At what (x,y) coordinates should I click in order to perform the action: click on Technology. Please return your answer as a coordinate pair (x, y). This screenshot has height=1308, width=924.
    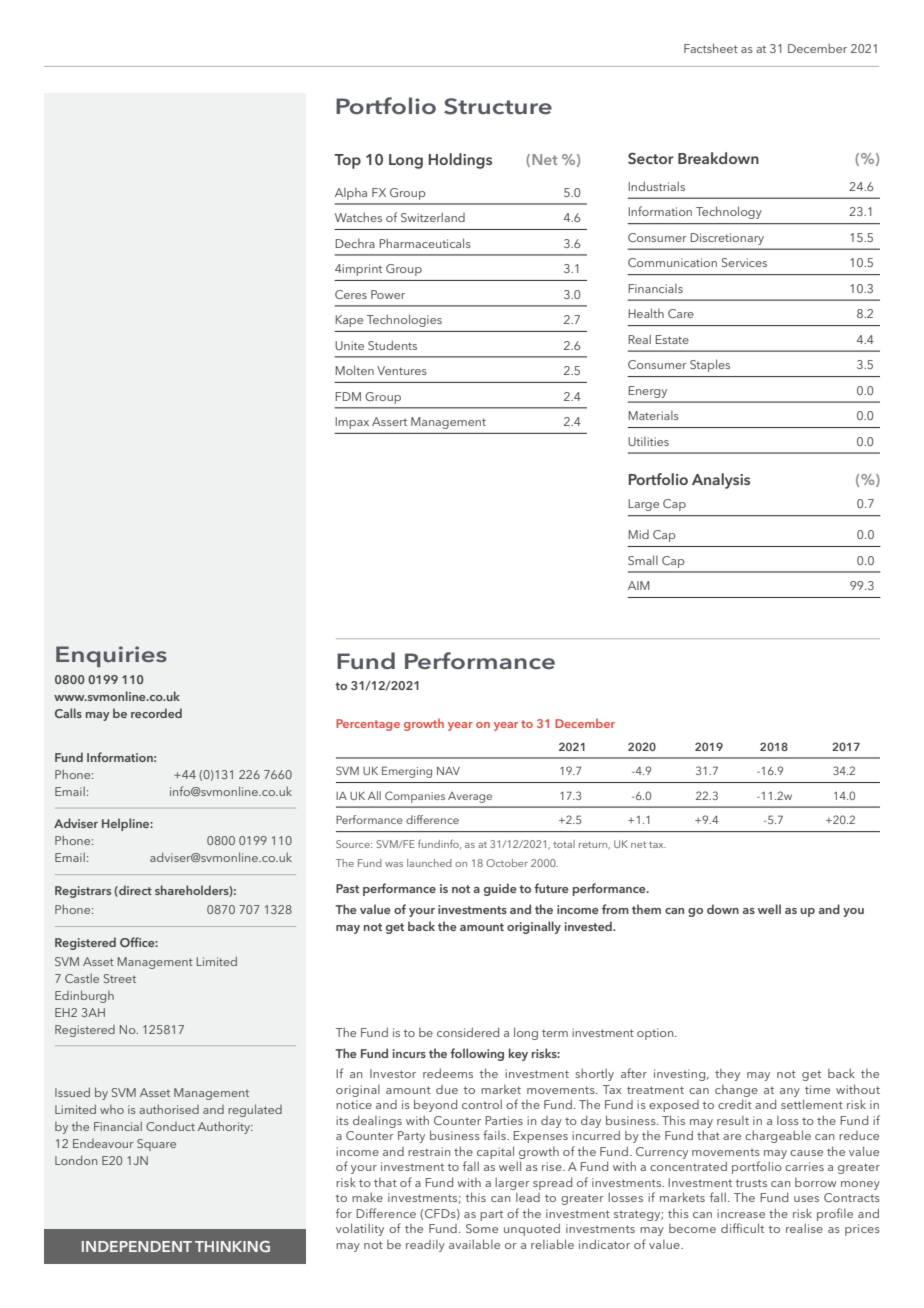
    Looking at the image, I should click on (729, 212).
